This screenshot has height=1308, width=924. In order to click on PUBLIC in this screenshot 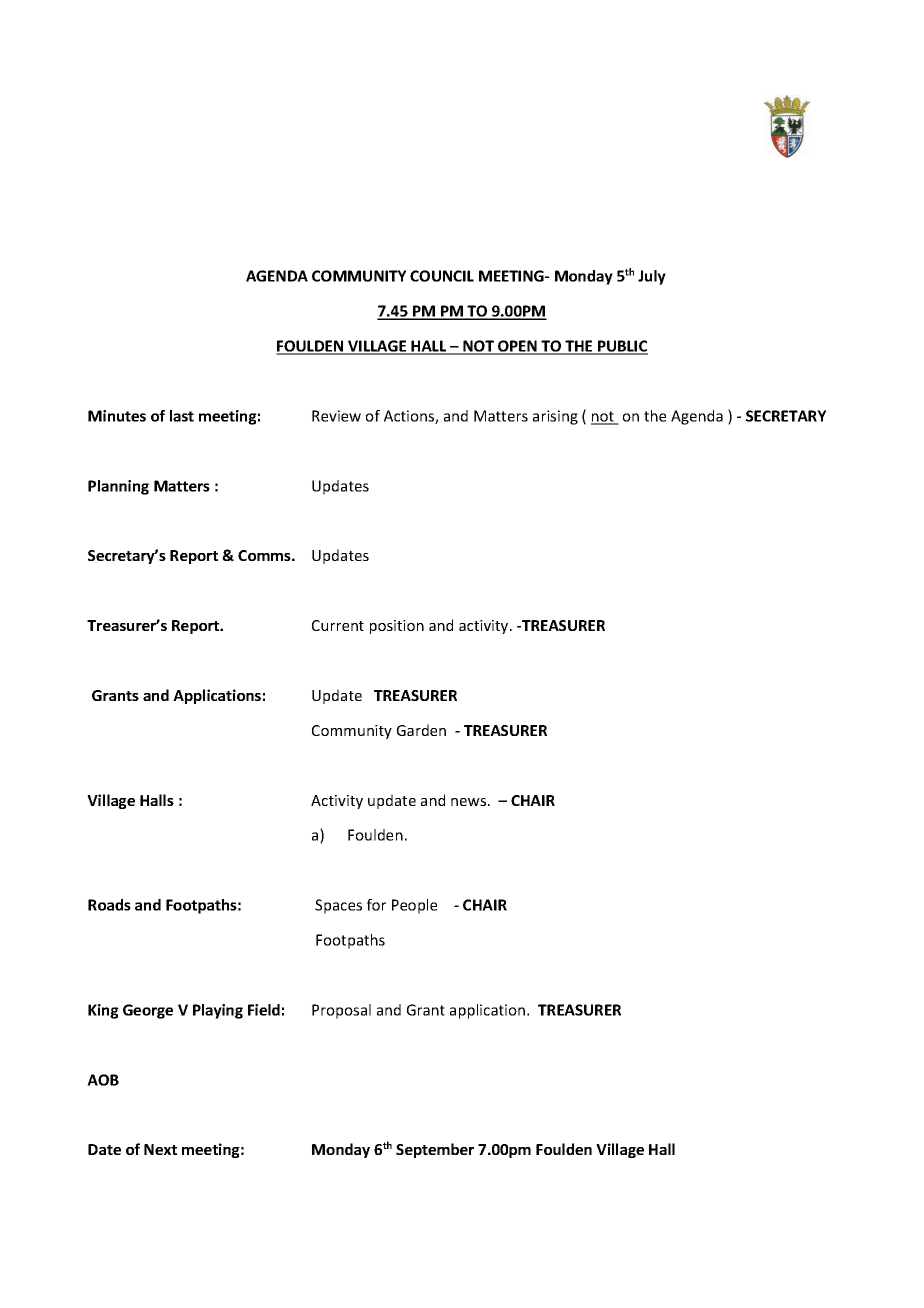, I will do `click(622, 347)`.
